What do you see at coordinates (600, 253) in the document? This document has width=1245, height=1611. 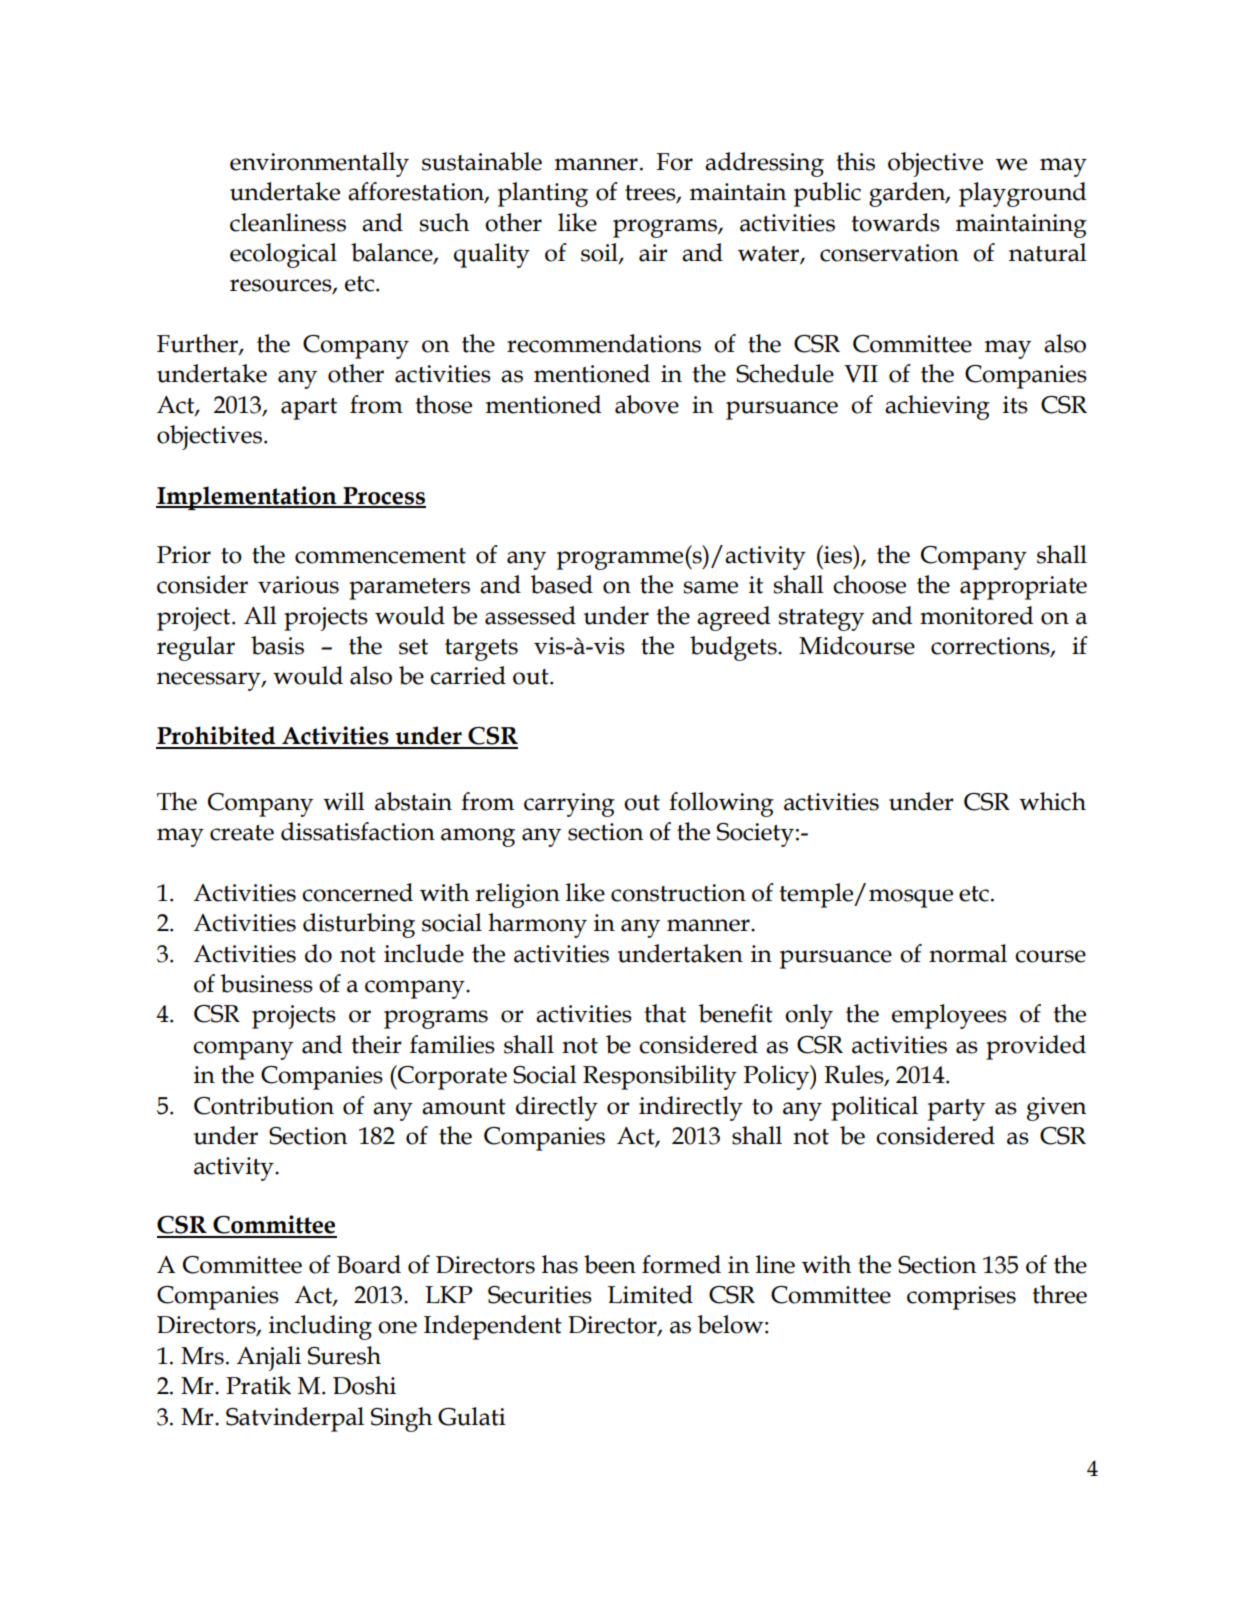 I see `soil` at bounding box center [600, 253].
